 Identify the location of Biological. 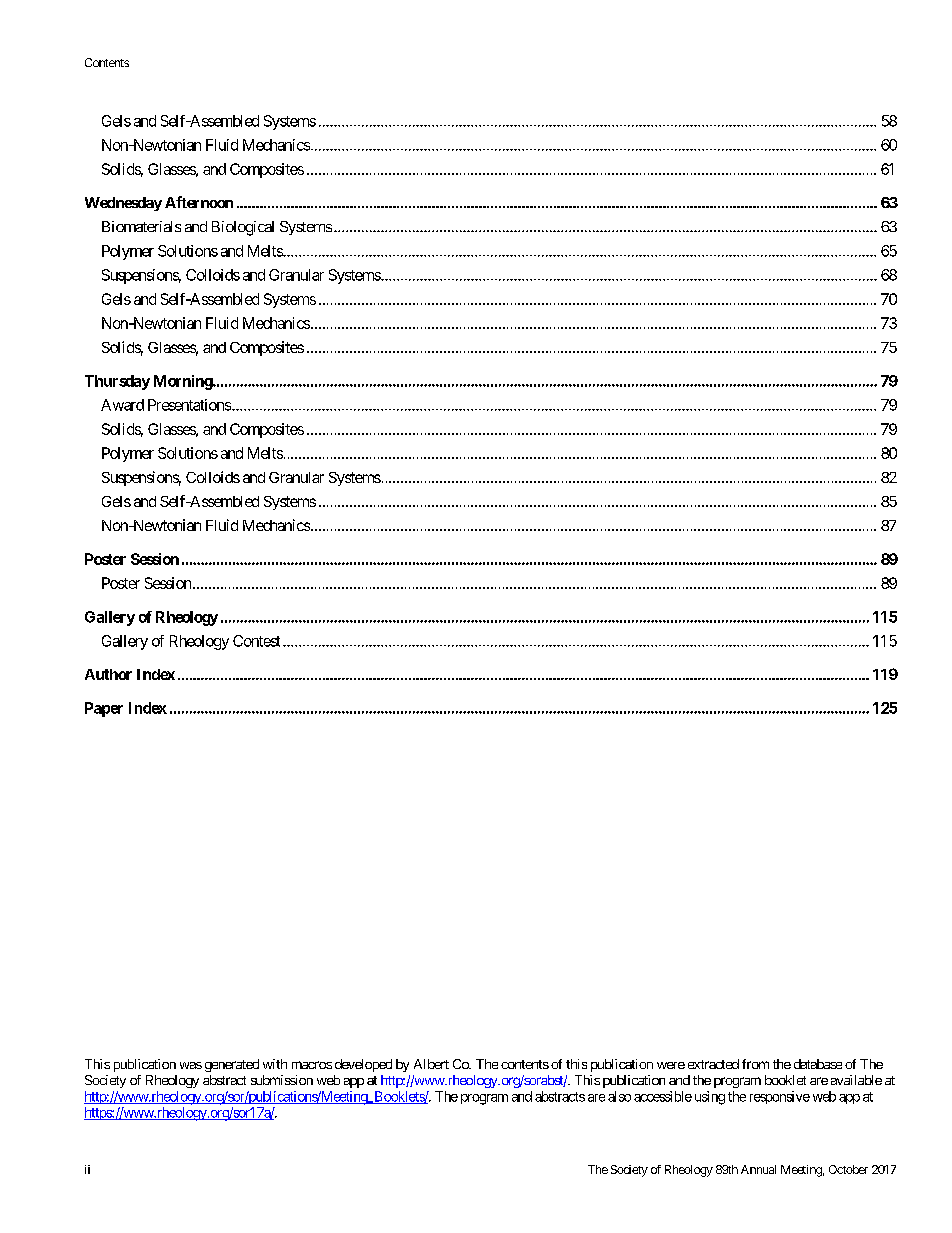
(243, 228).
